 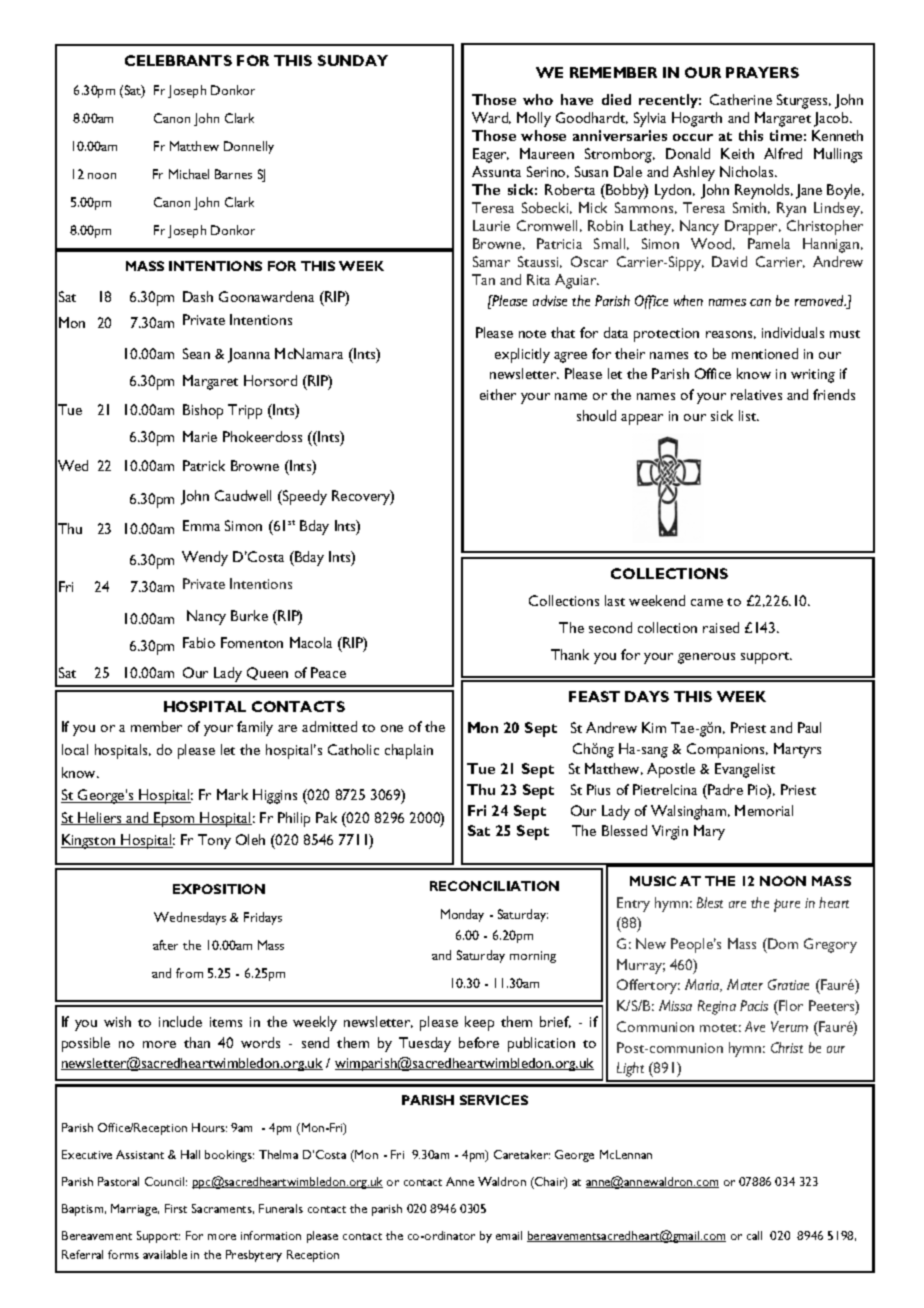 What do you see at coordinates (706, 658) in the image?
I see `generous` at bounding box center [706, 658].
